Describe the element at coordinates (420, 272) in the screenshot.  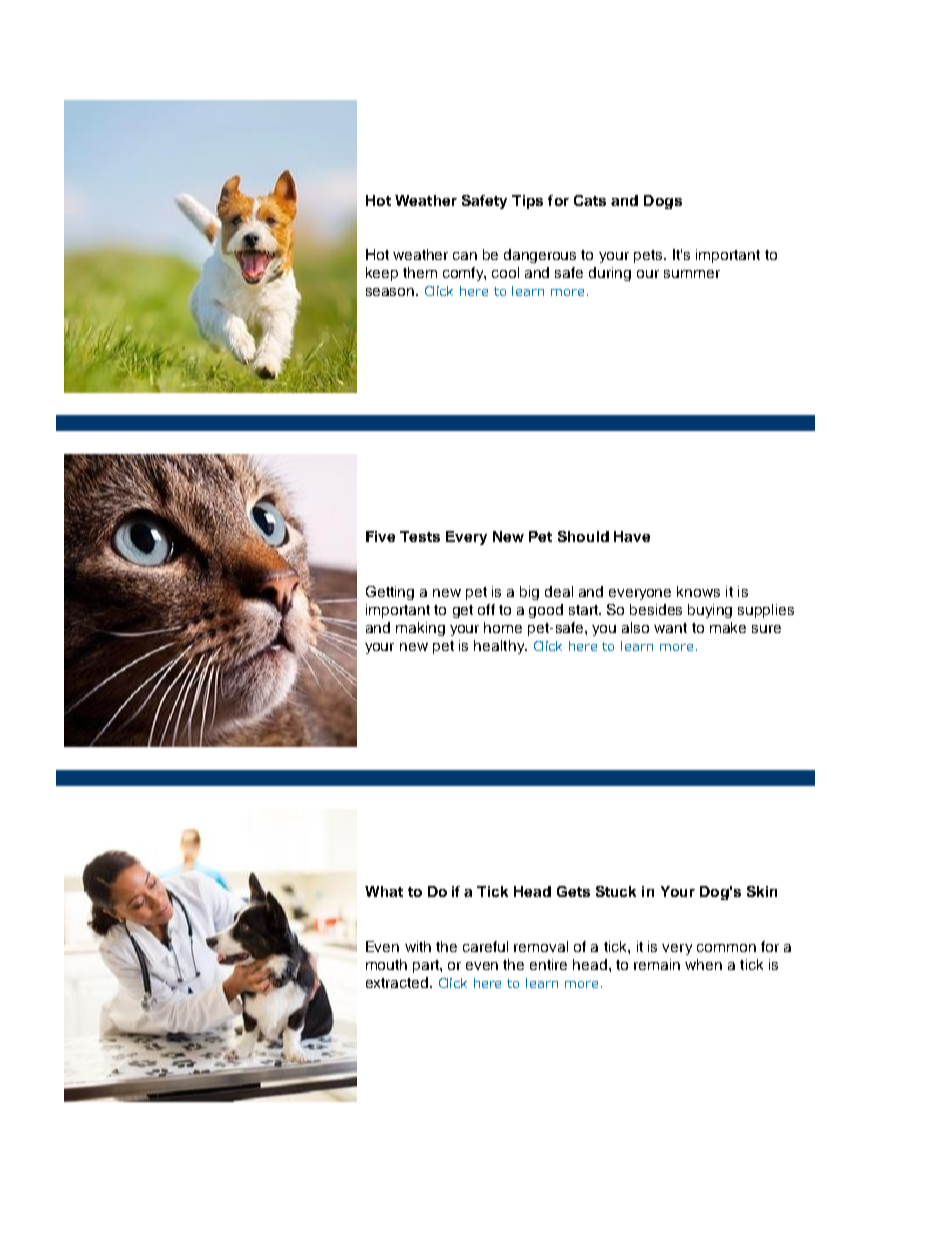
I see `them` at that location.
